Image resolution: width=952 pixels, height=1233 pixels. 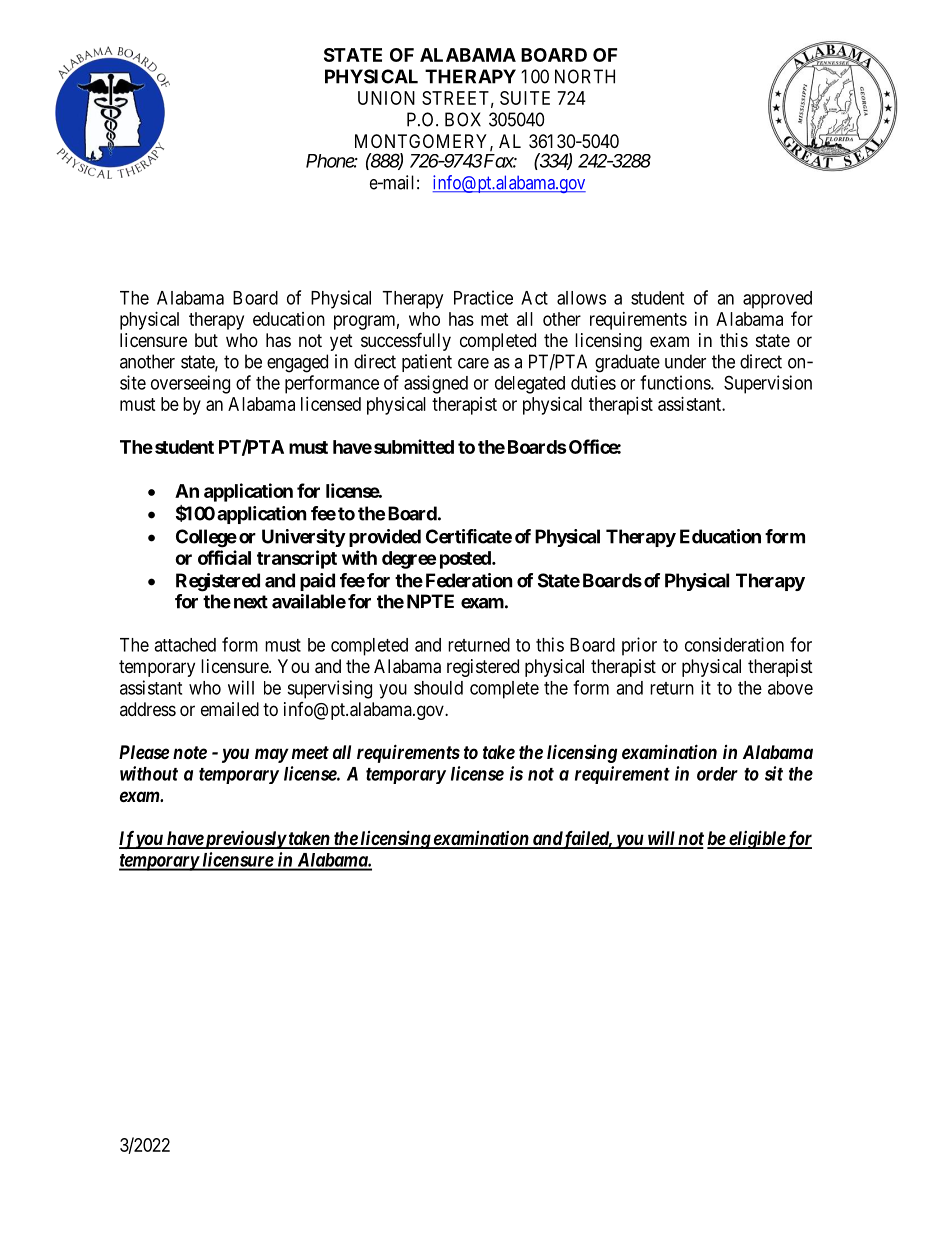 I want to click on Federation, so click(x=469, y=580).
